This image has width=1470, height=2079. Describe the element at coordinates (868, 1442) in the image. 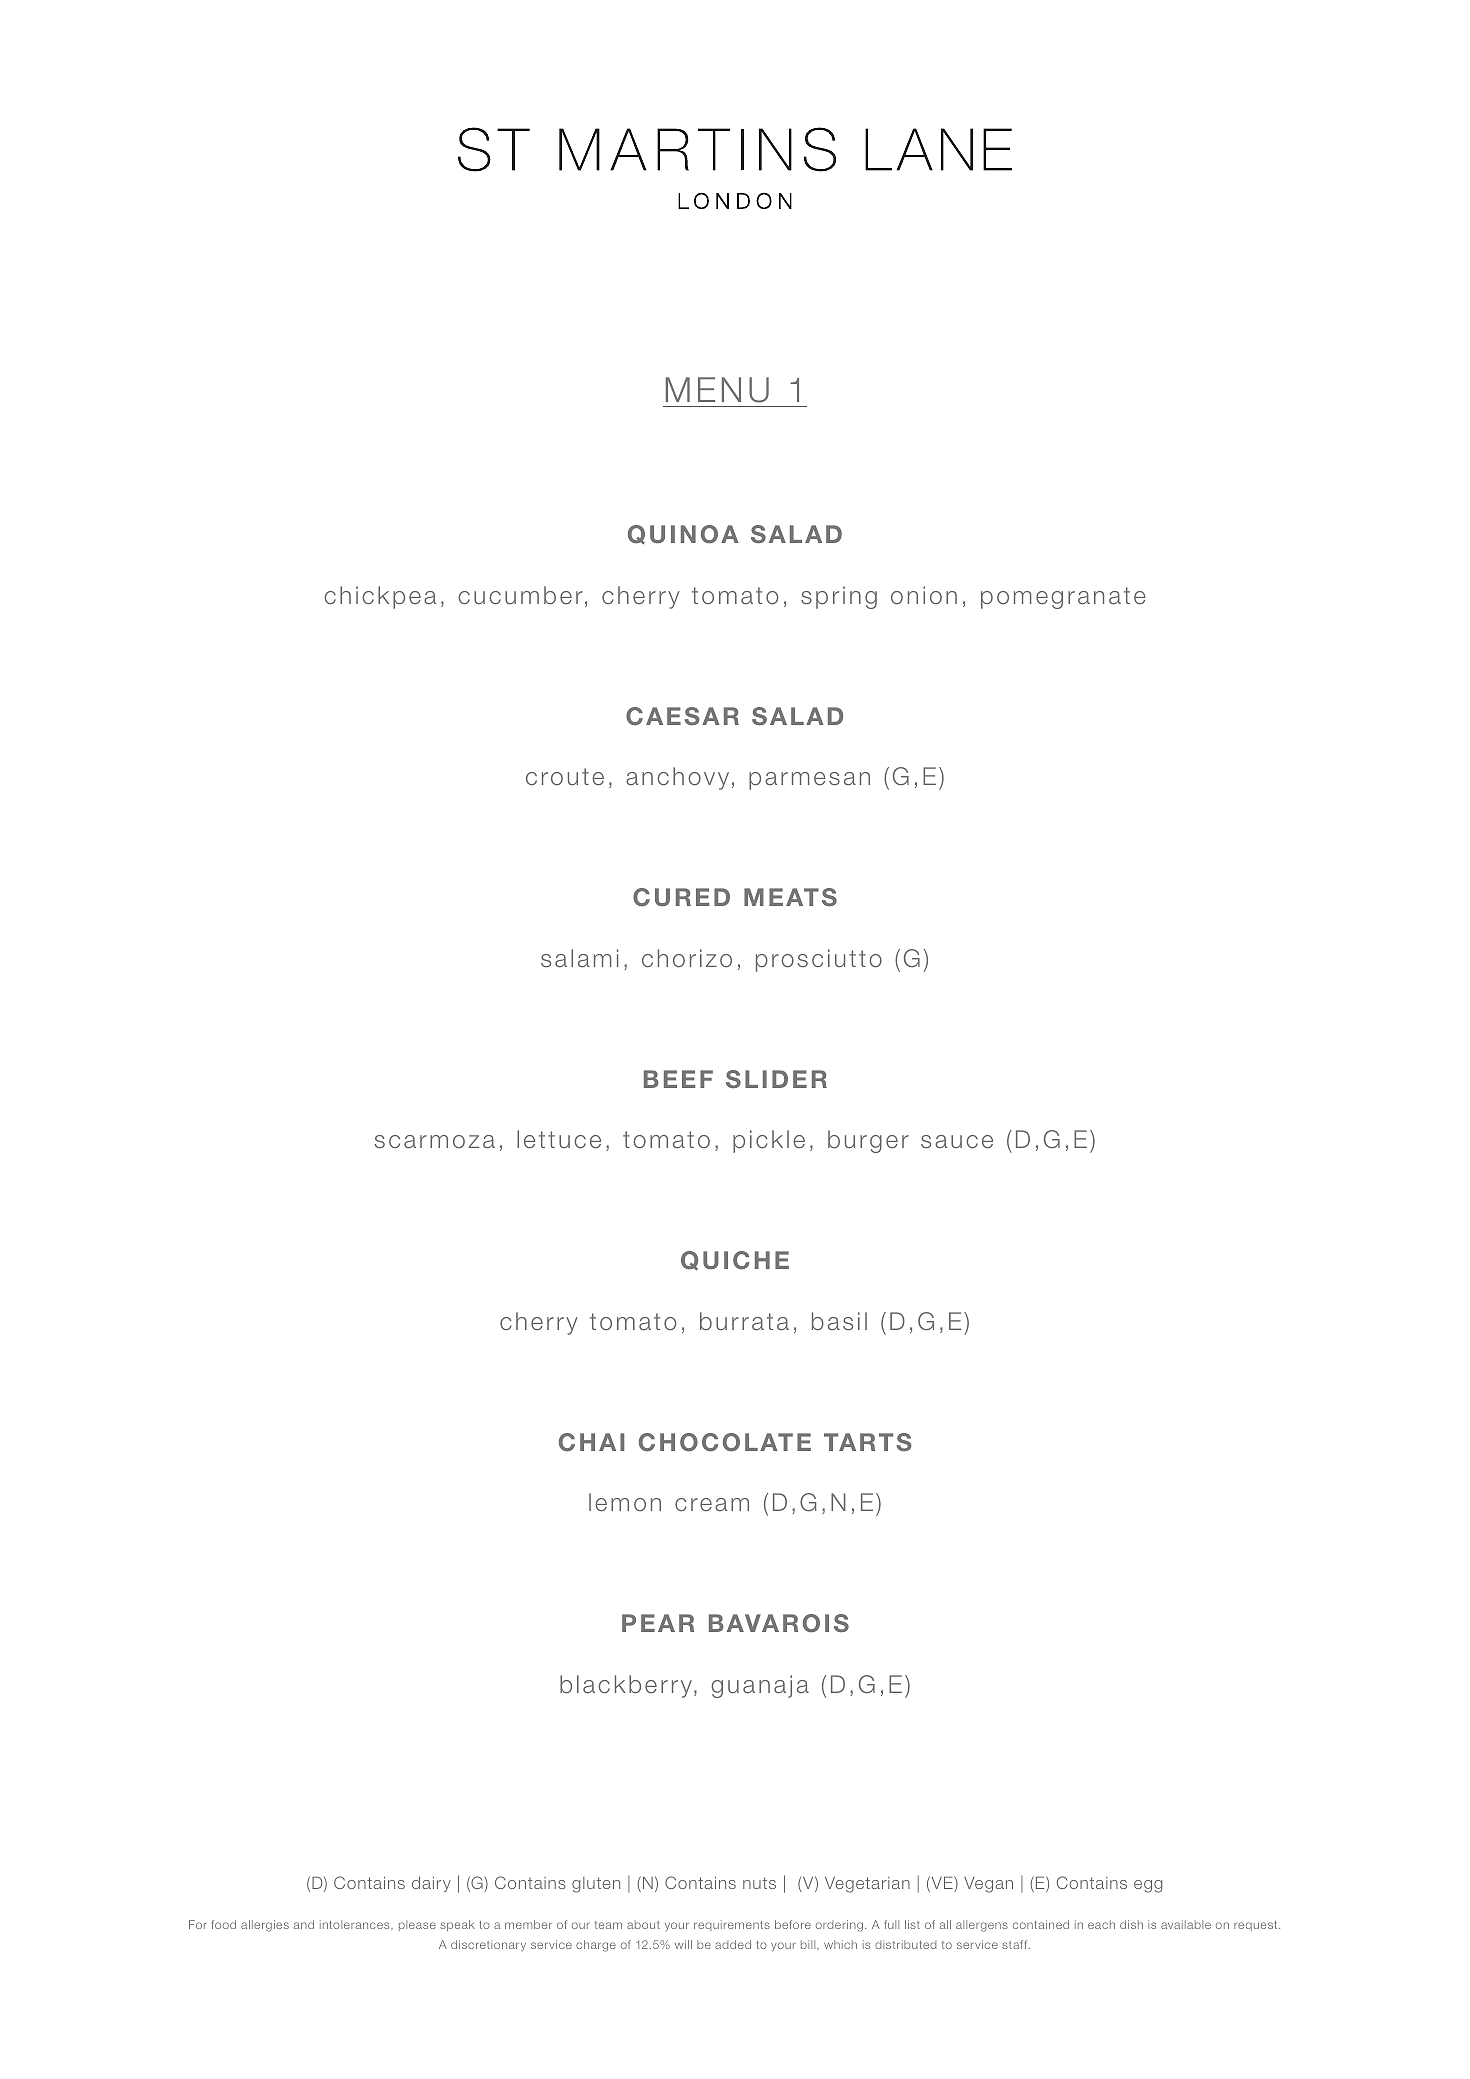

I see `TARTS` at that location.
